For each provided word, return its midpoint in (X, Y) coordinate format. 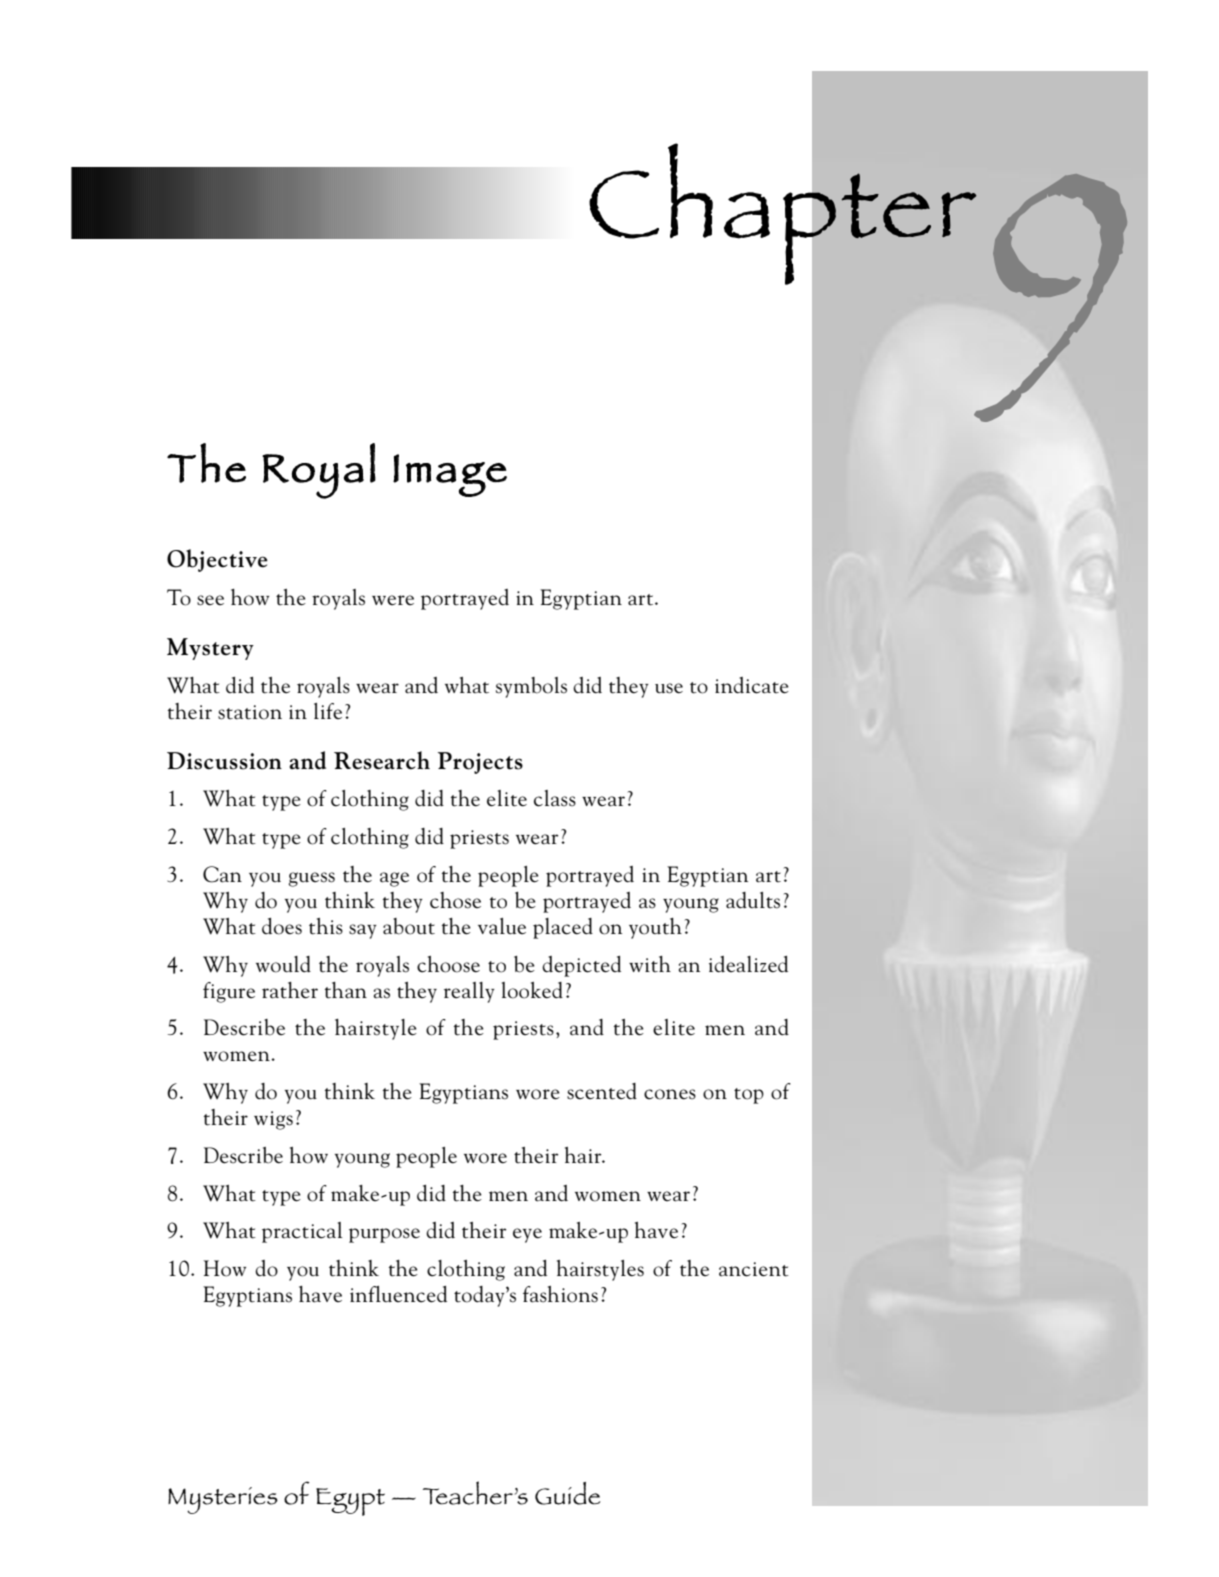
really (469, 992)
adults (753, 900)
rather (290, 990)
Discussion (224, 761)
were (393, 600)
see (210, 600)
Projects (480, 763)
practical (302, 1232)
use (669, 688)
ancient (754, 1269)
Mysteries (223, 1500)
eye (527, 1235)
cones (670, 1094)
